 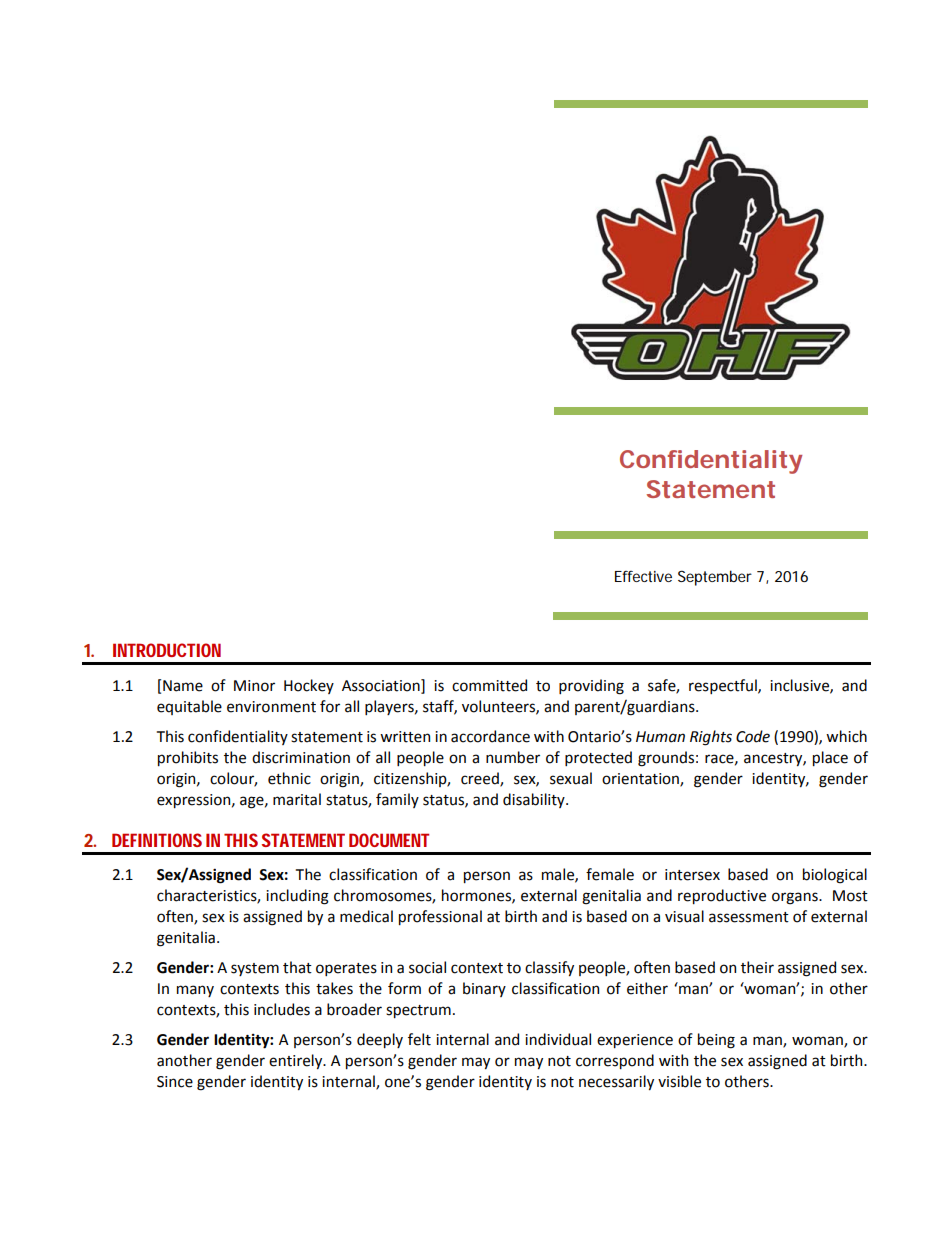 What do you see at coordinates (157, 840) in the image?
I see `DEFINITIONS` at bounding box center [157, 840].
